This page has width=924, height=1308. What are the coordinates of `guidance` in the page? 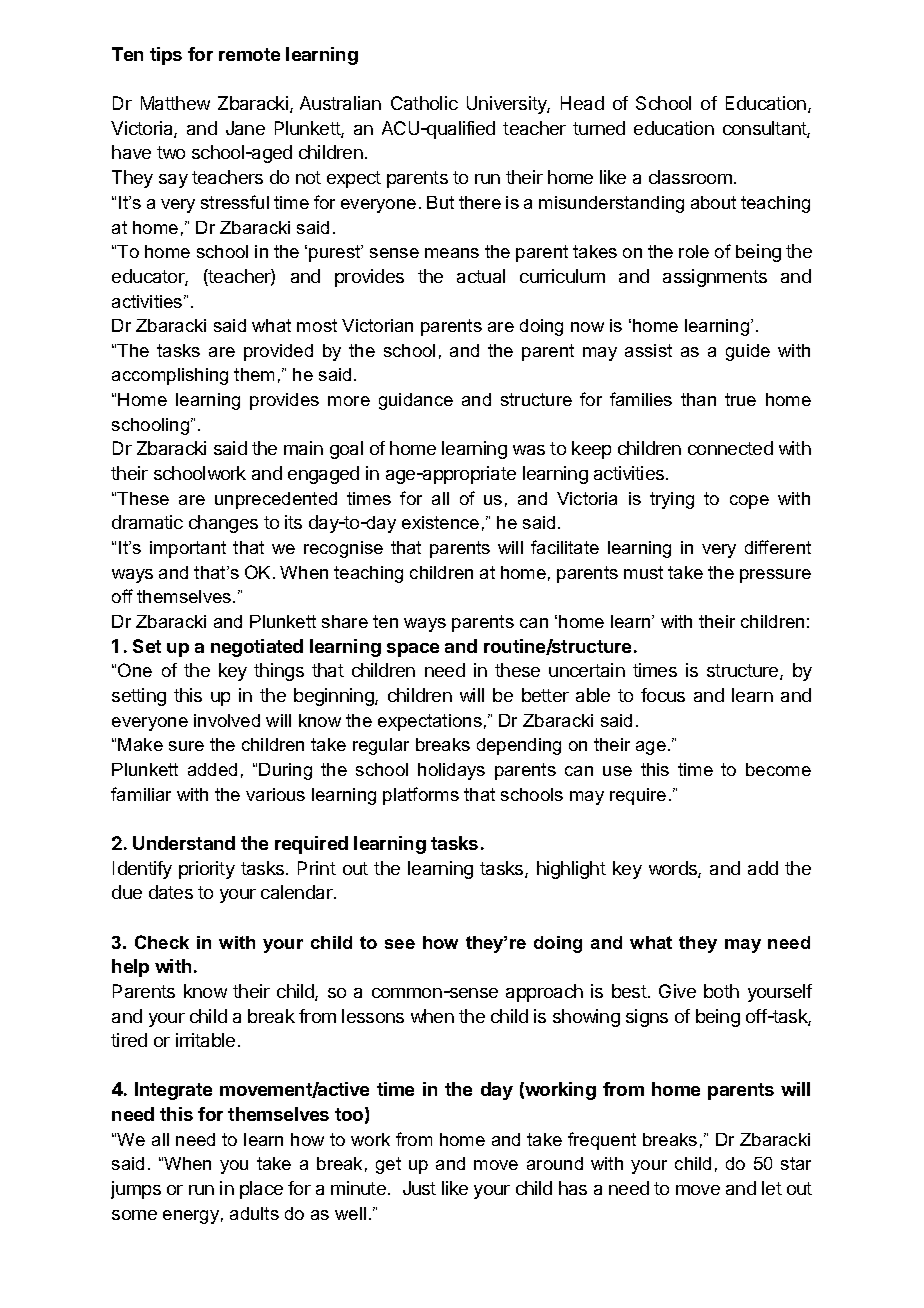 It's located at (416, 401).
